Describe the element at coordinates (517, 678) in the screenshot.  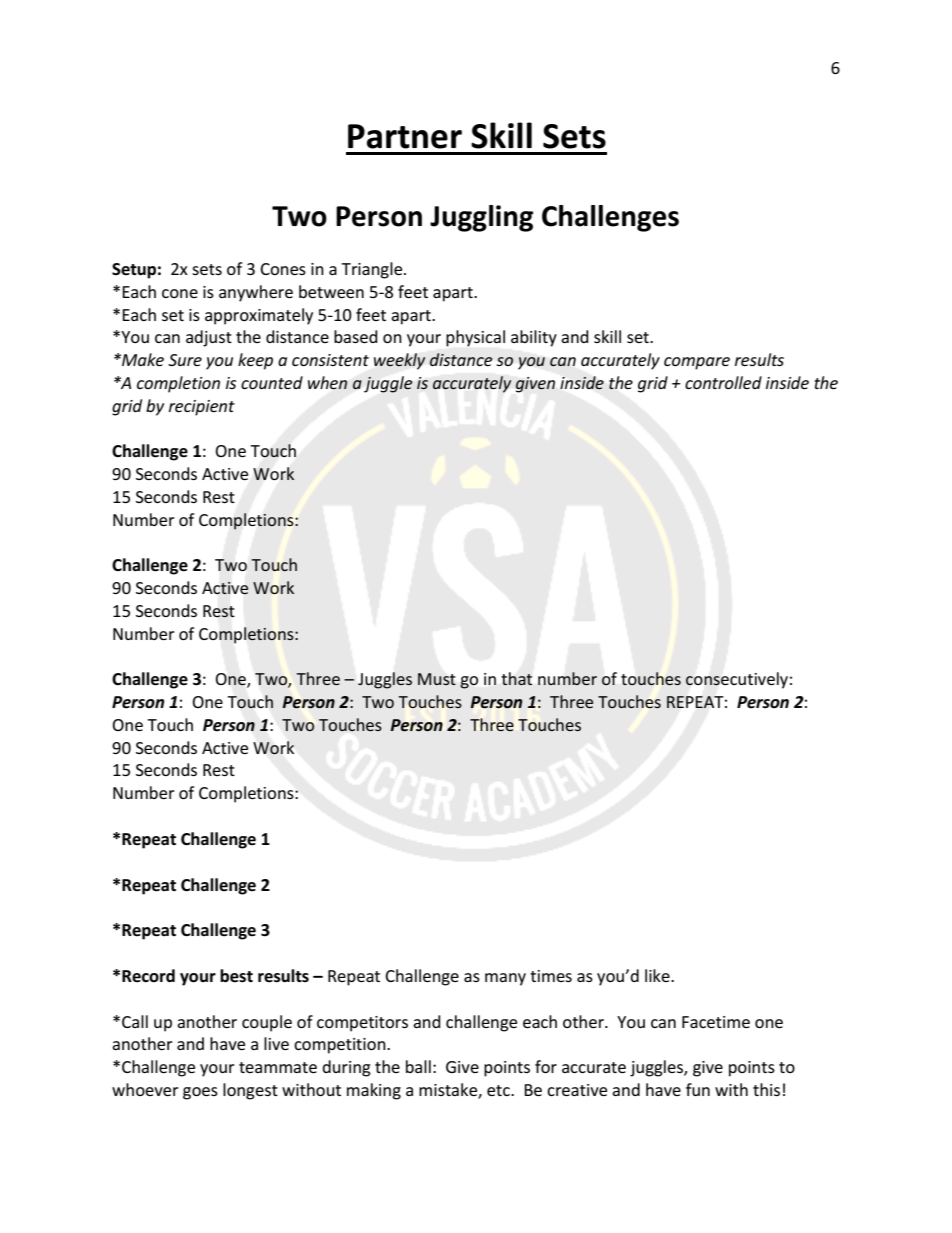
I see `that` at that location.
